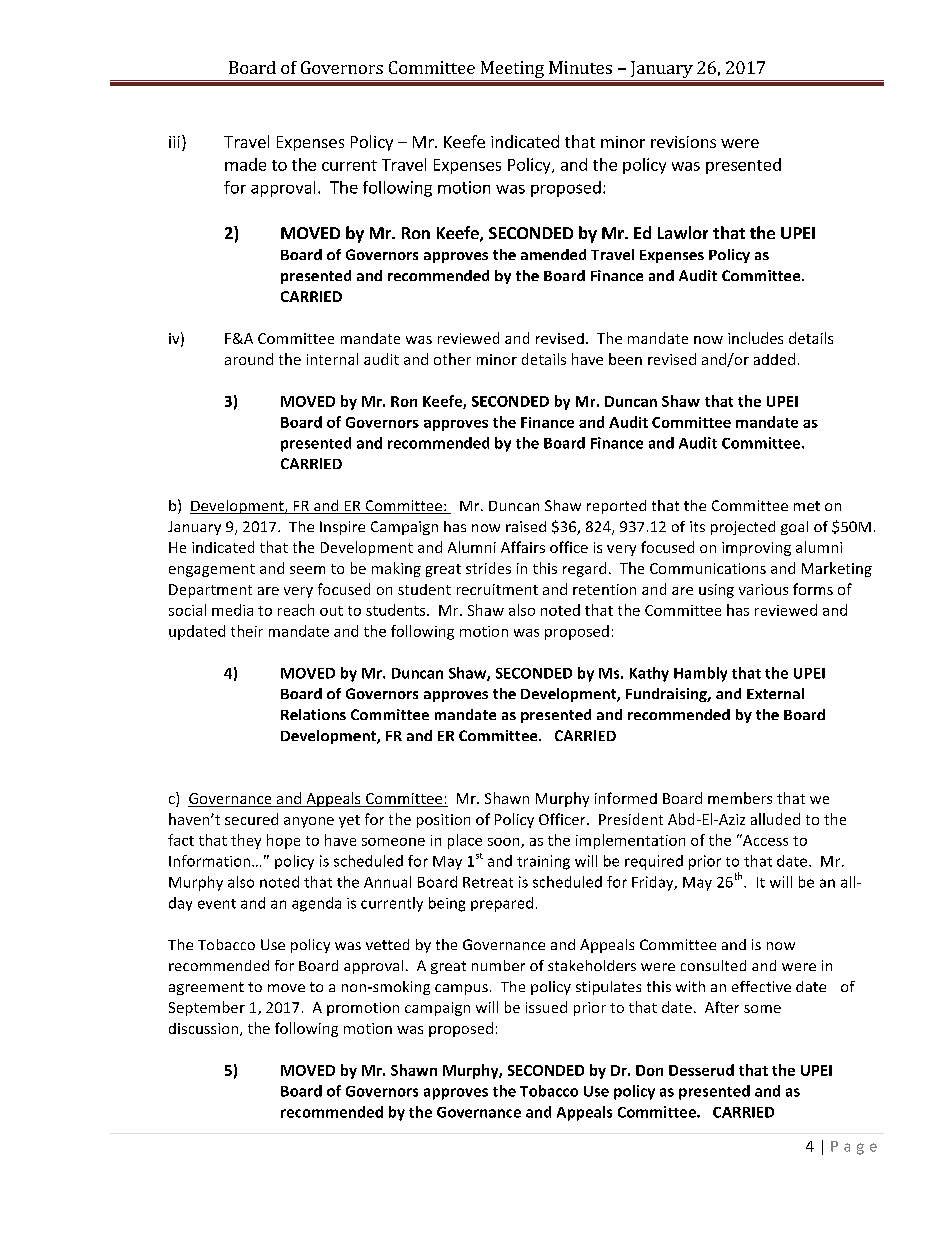 This document has width=952, height=1233. I want to click on made, so click(245, 164).
